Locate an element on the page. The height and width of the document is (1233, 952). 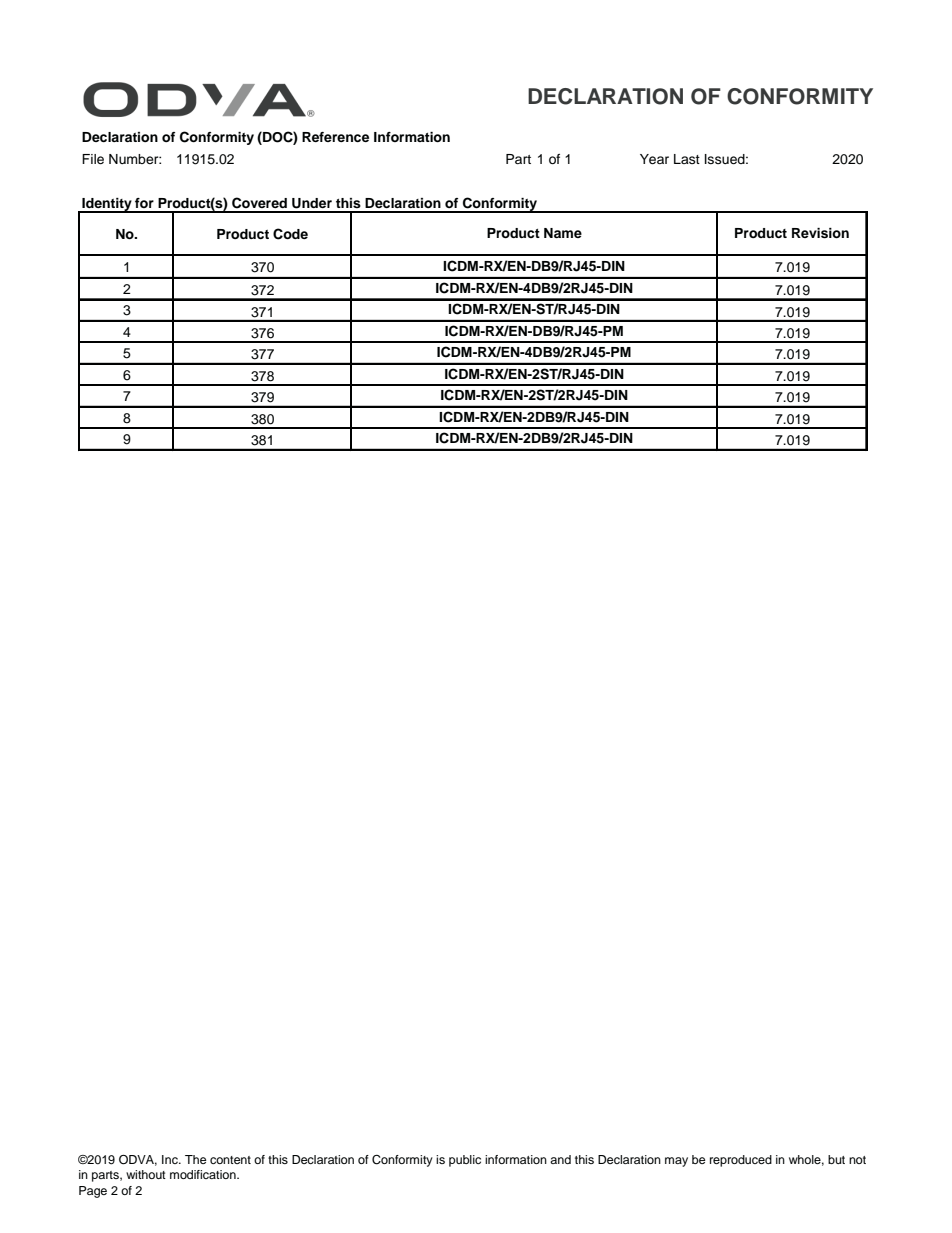
Name is located at coordinates (563, 233).
